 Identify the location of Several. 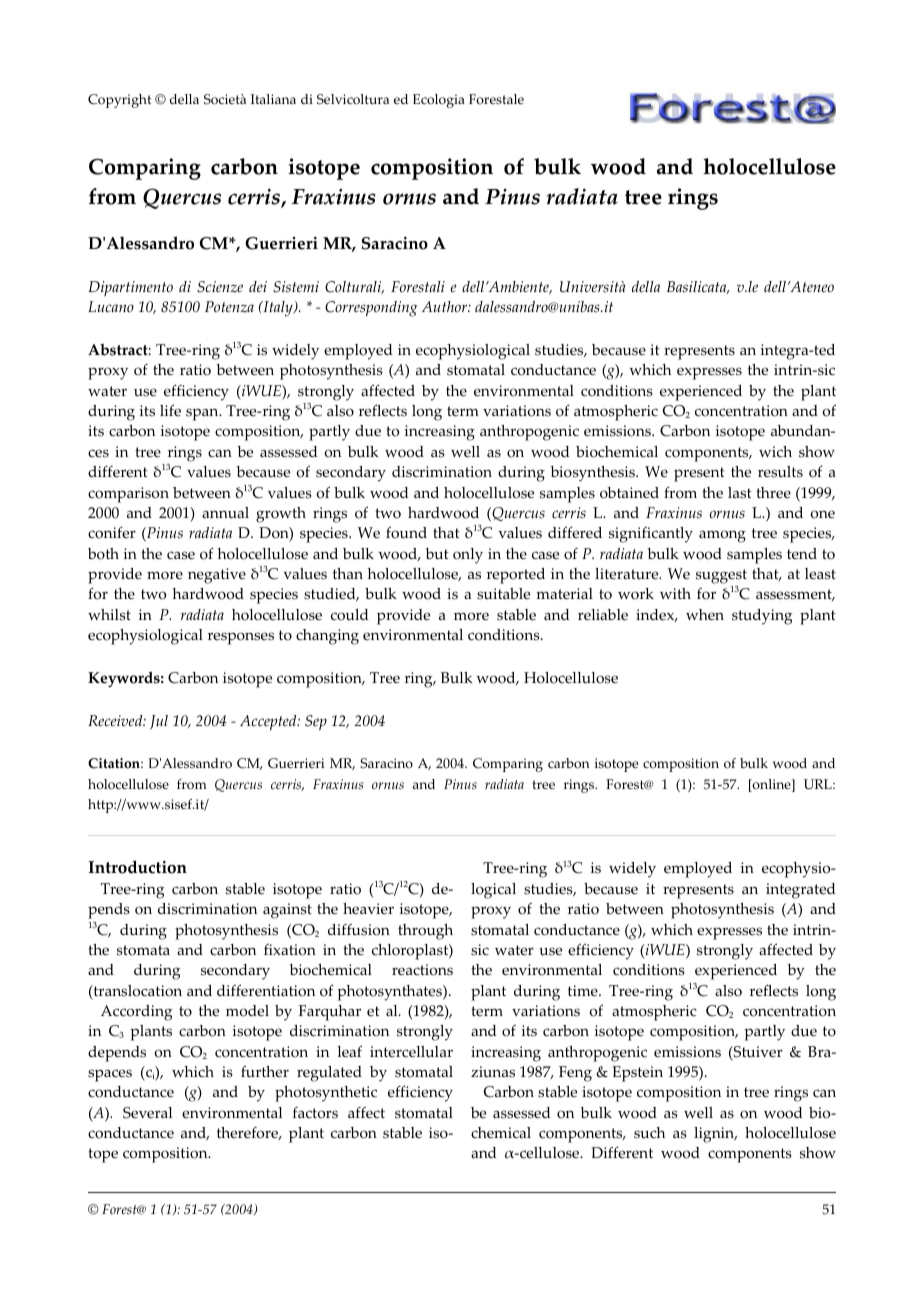
(147, 1113).
